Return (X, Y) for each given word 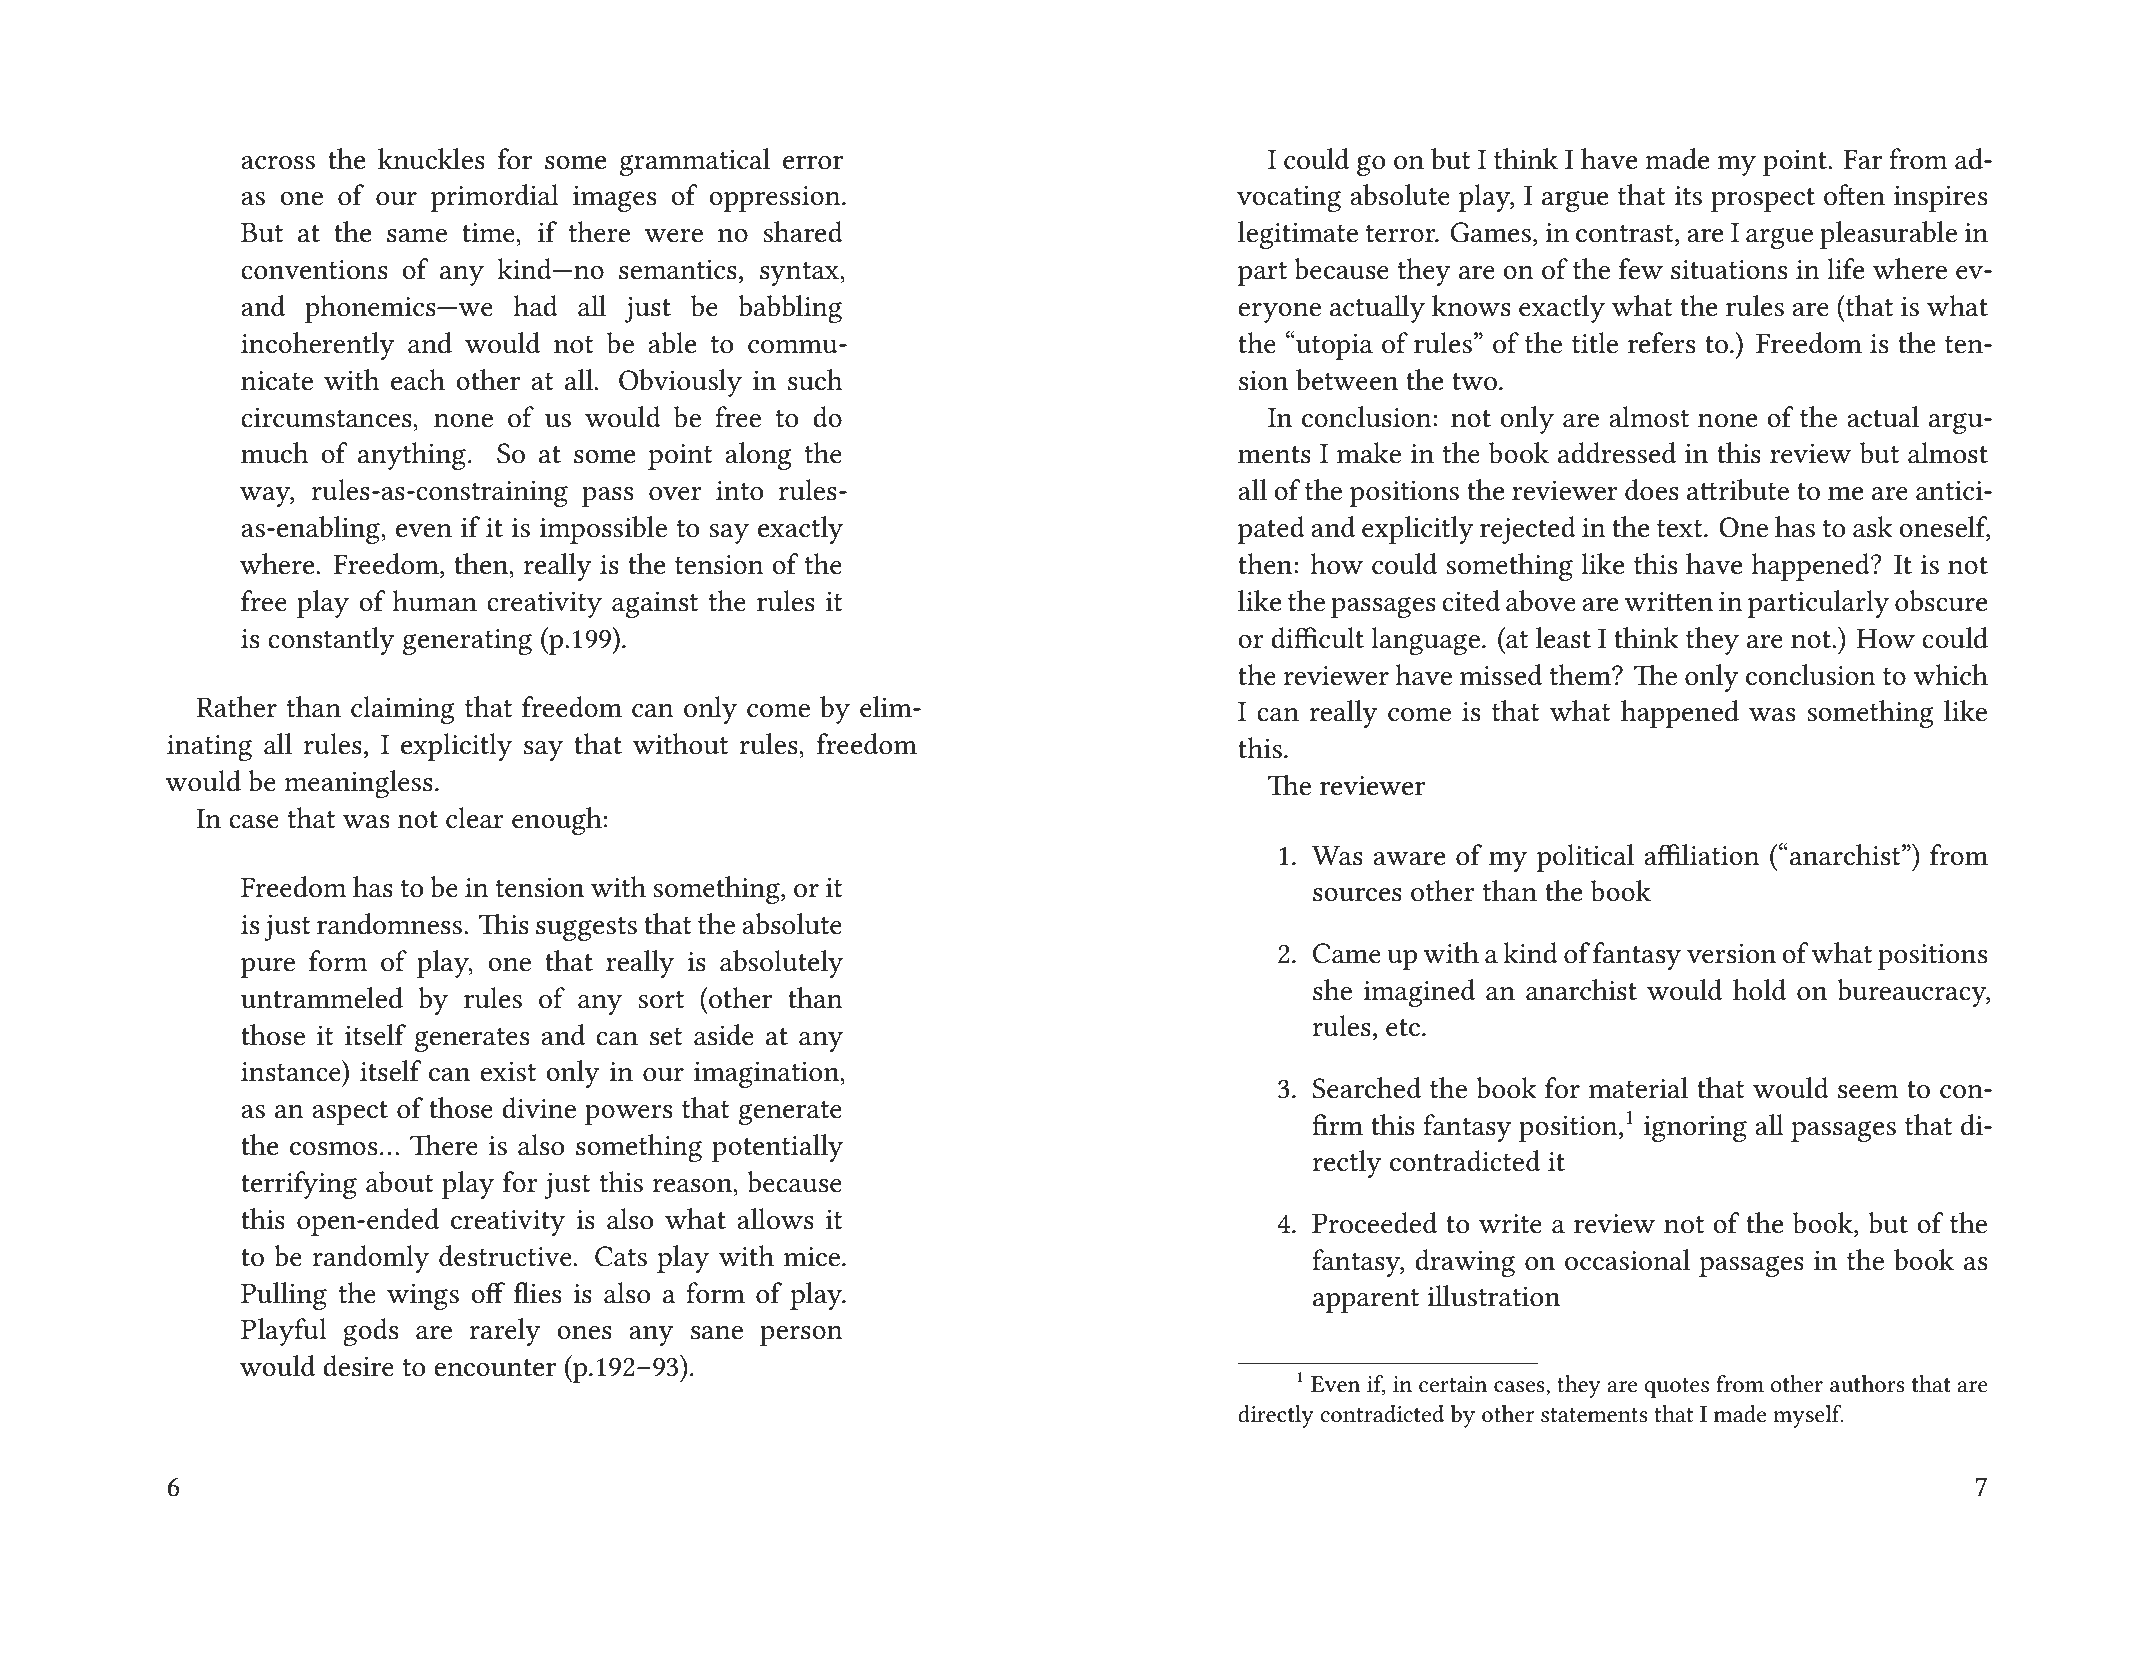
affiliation (1702, 855)
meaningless (358, 784)
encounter (495, 1368)
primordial (494, 198)
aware (1409, 859)
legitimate (1298, 235)
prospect (1763, 200)
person (801, 1336)
